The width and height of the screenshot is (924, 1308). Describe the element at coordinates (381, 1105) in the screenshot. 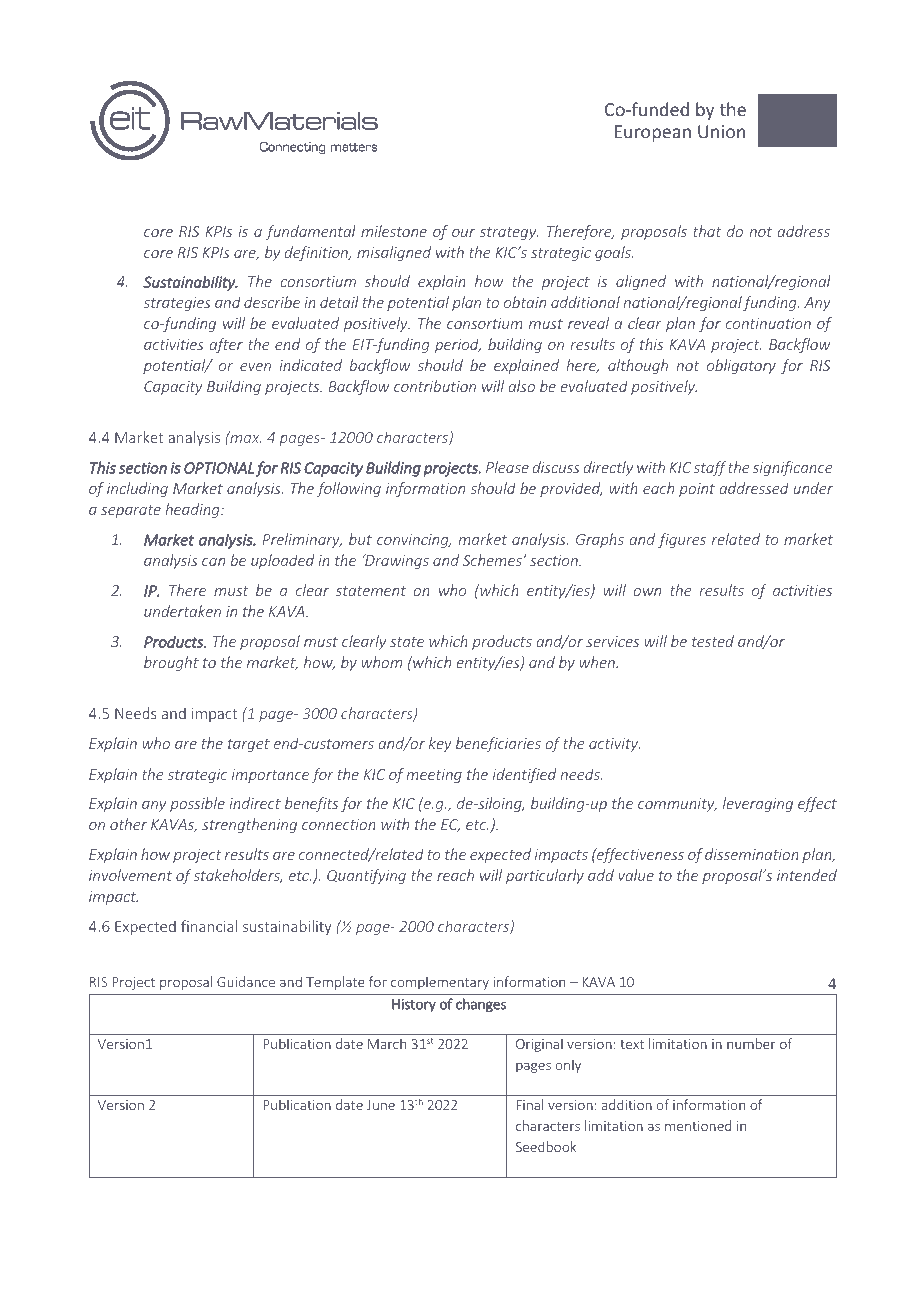

I see `June` at that location.
